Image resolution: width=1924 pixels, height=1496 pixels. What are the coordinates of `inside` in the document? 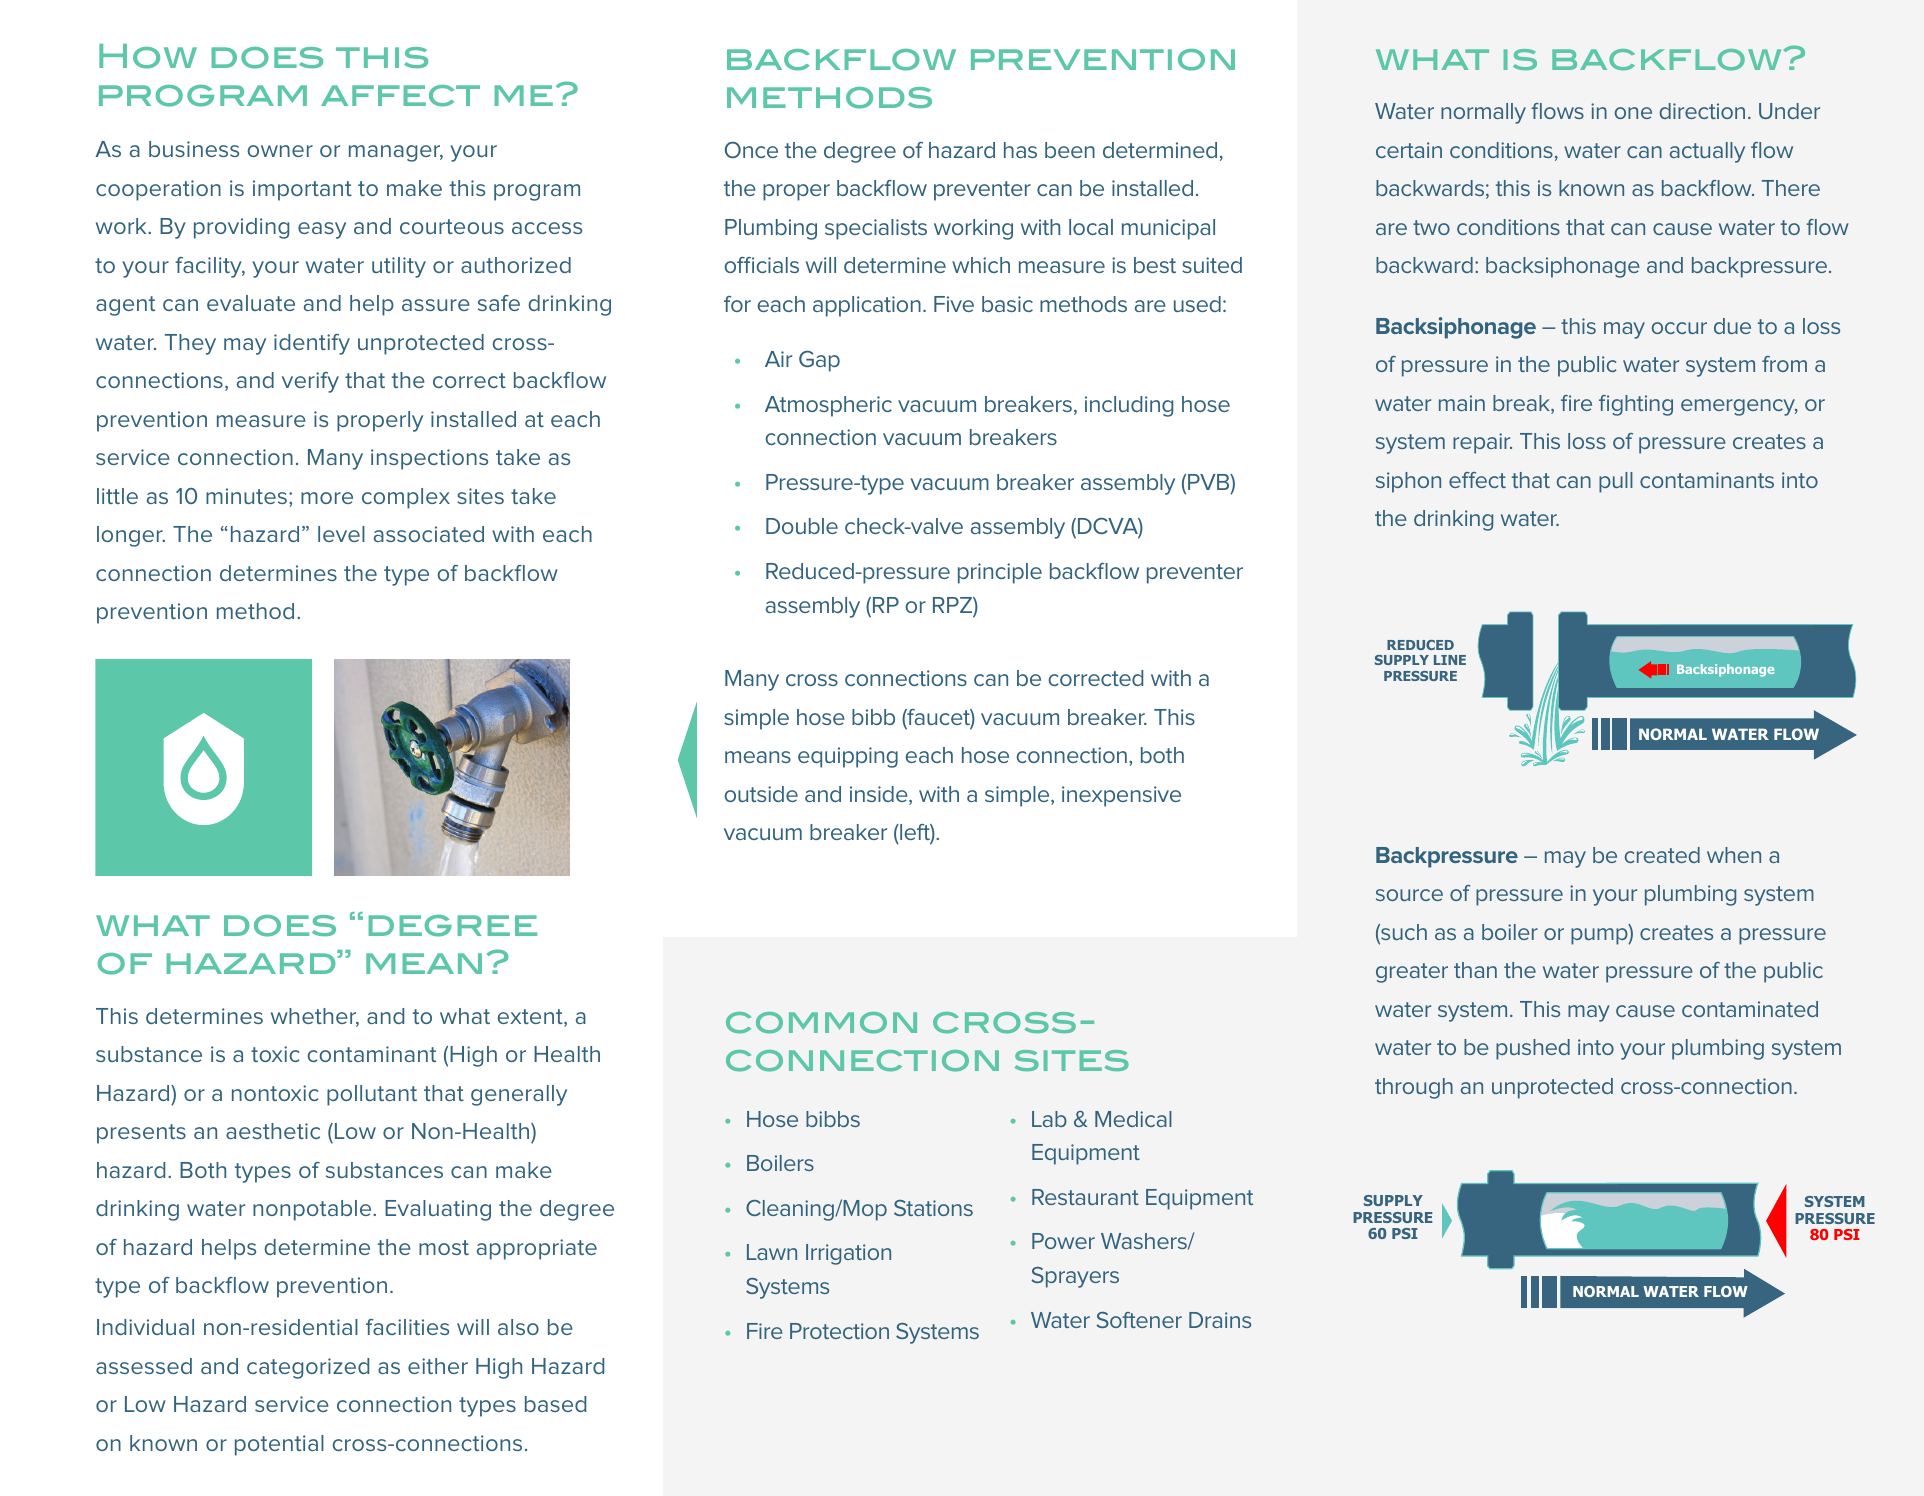 It's located at (880, 795).
